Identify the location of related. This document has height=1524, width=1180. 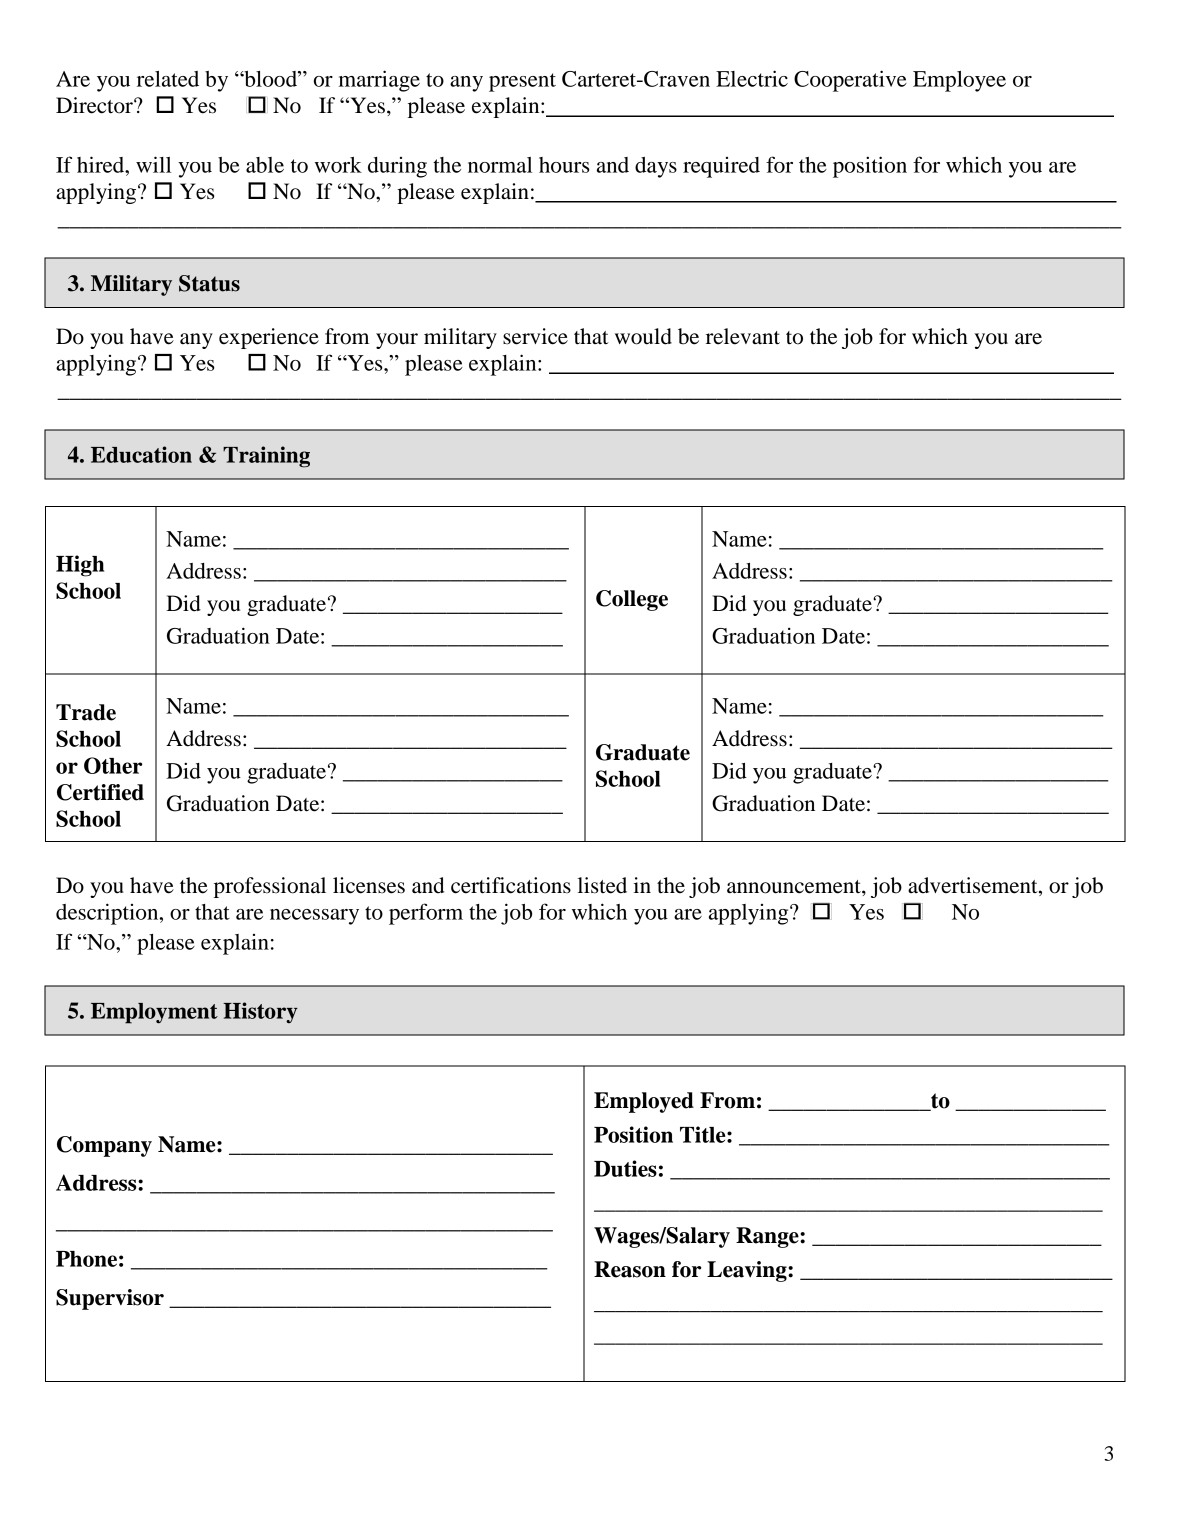
(168, 79).
